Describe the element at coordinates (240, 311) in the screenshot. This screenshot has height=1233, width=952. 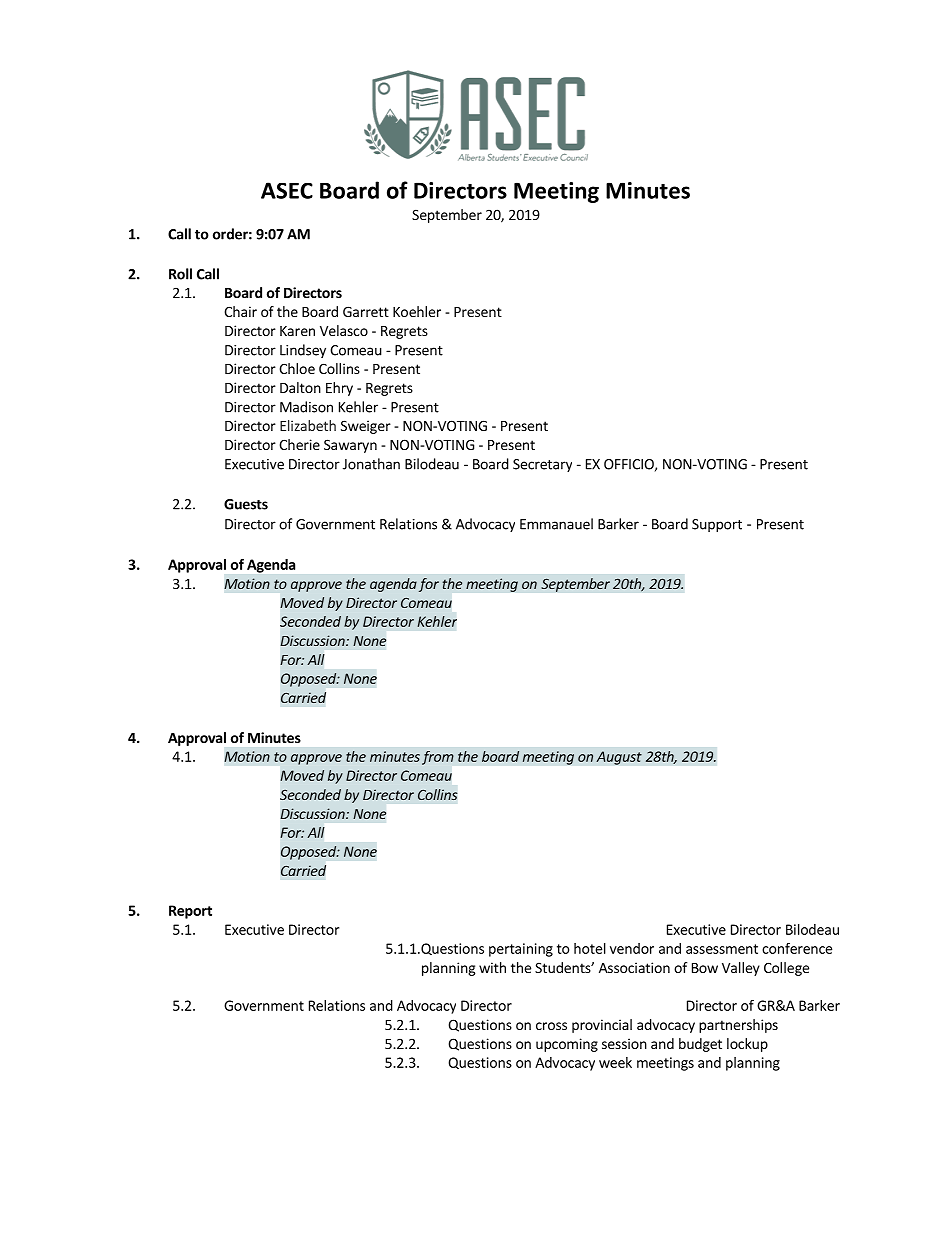
I see `Chair` at that location.
